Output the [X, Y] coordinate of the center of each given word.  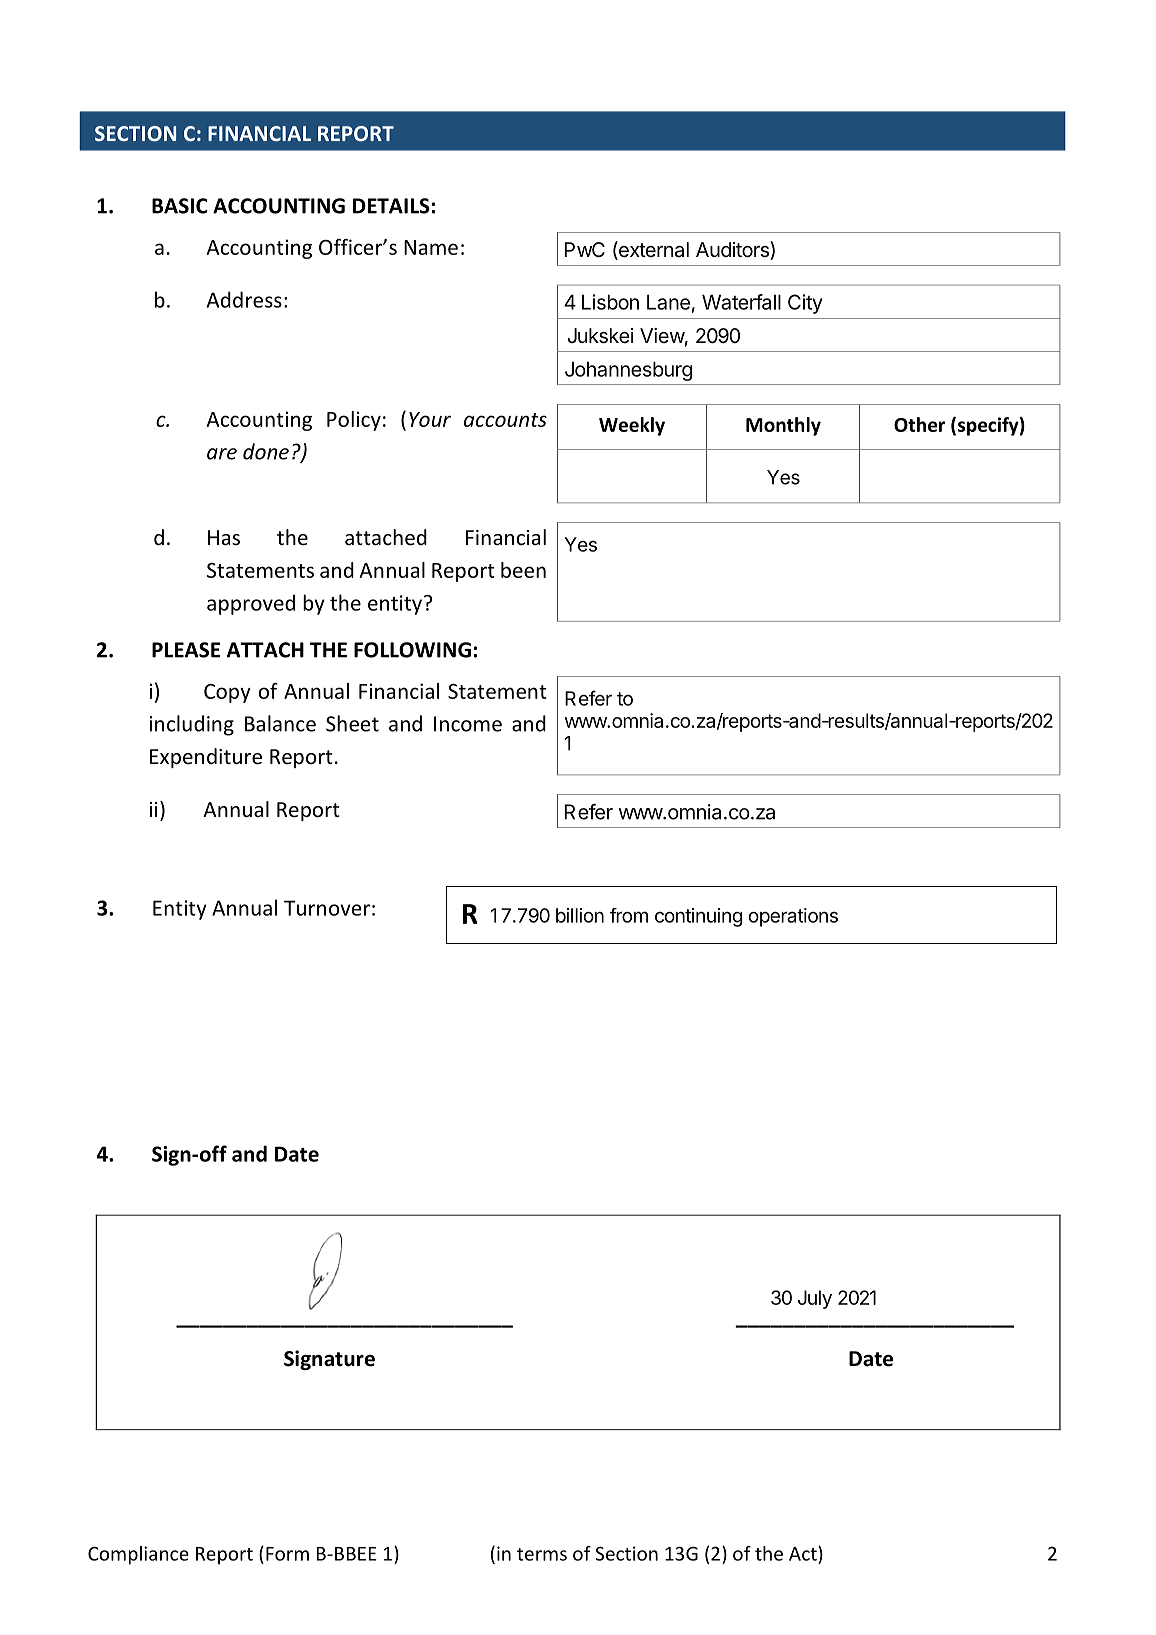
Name [431, 247]
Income [468, 724]
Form [287, 1554]
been [523, 570]
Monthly [783, 426]
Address [244, 299]
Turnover [327, 908]
